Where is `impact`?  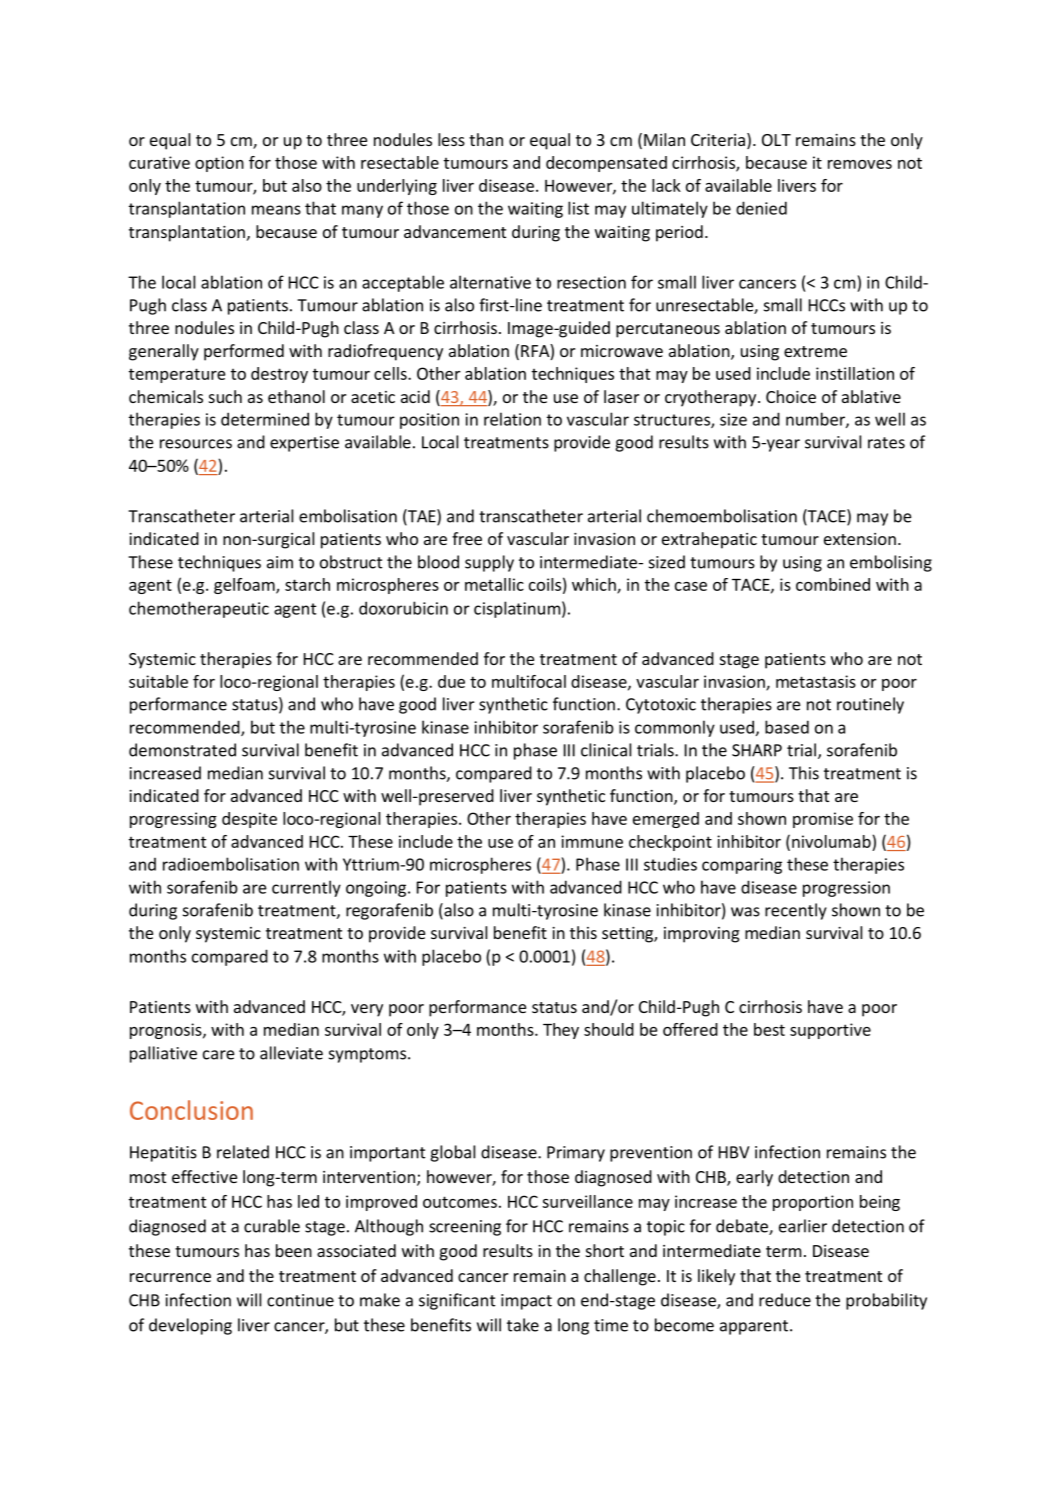
impact is located at coordinates (526, 1302).
